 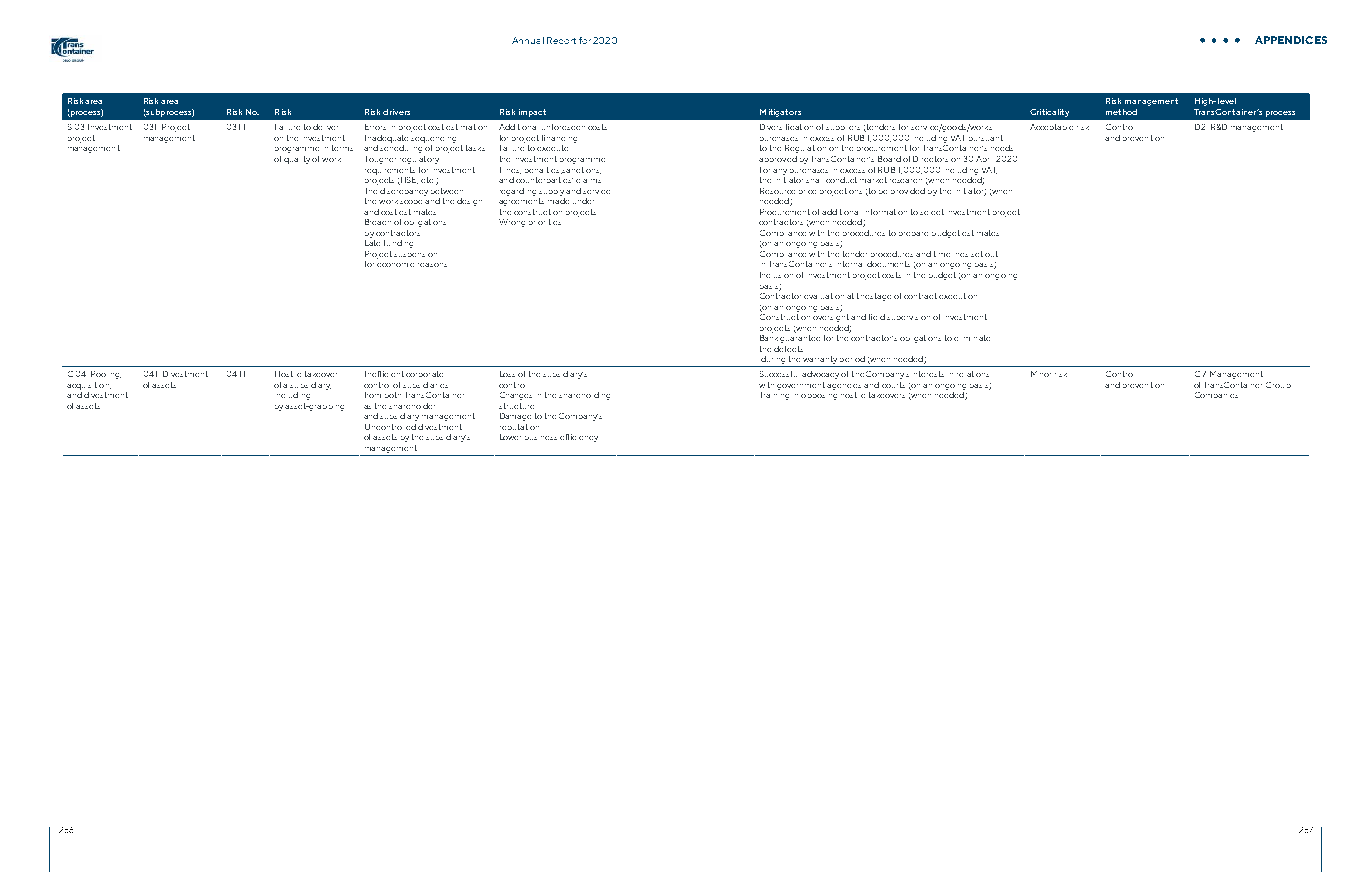 I want to click on shareholder, so click(x=412, y=406).
